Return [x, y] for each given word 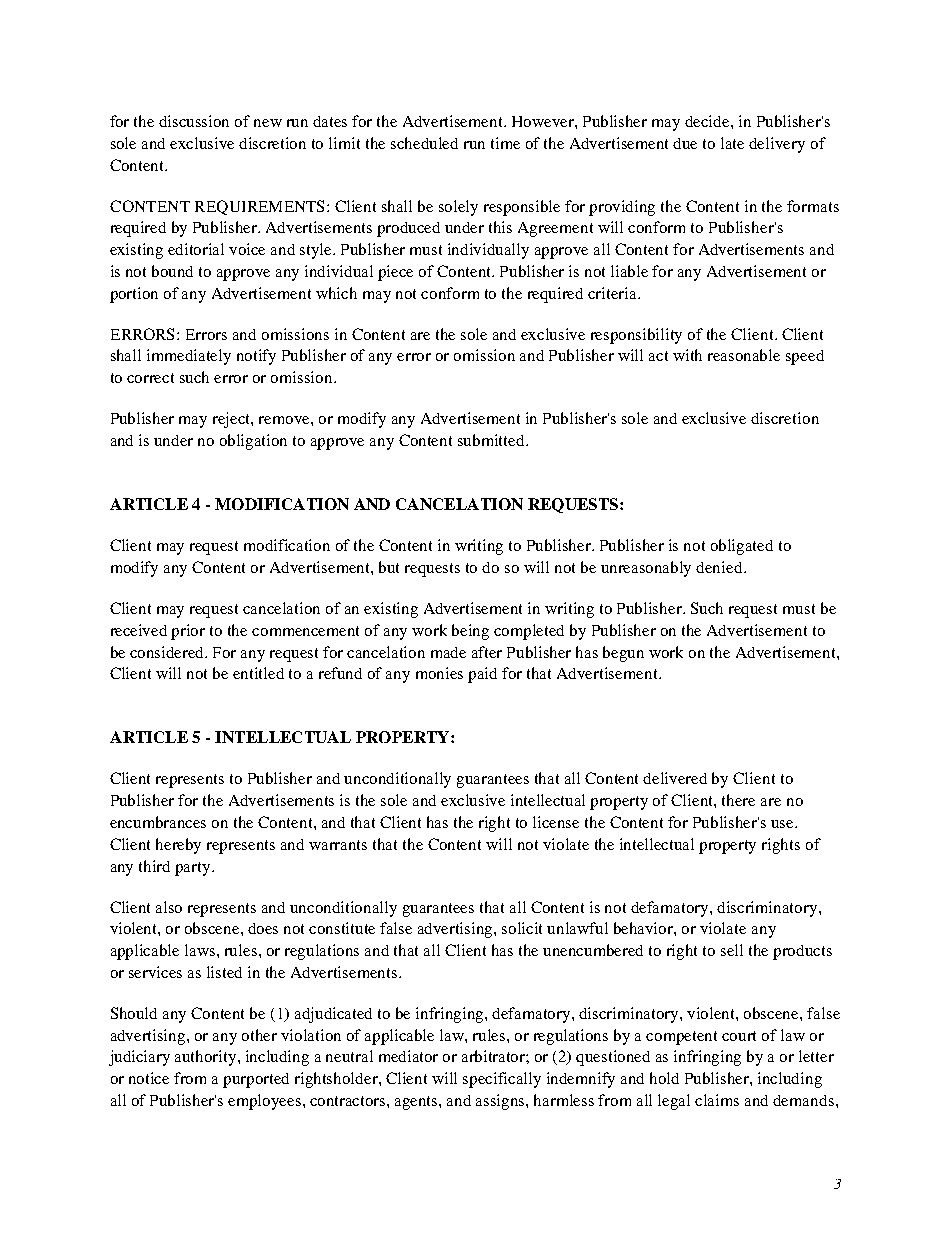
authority [207, 1058]
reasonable [744, 355]
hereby [178, 846]
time [505, 143]
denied [720, 567]
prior [188, 632]
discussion [194, 121]
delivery [777, 145]
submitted [492, 440]
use [783, 824]
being [470, 632]
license [556, 822]
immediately [189, 357]
